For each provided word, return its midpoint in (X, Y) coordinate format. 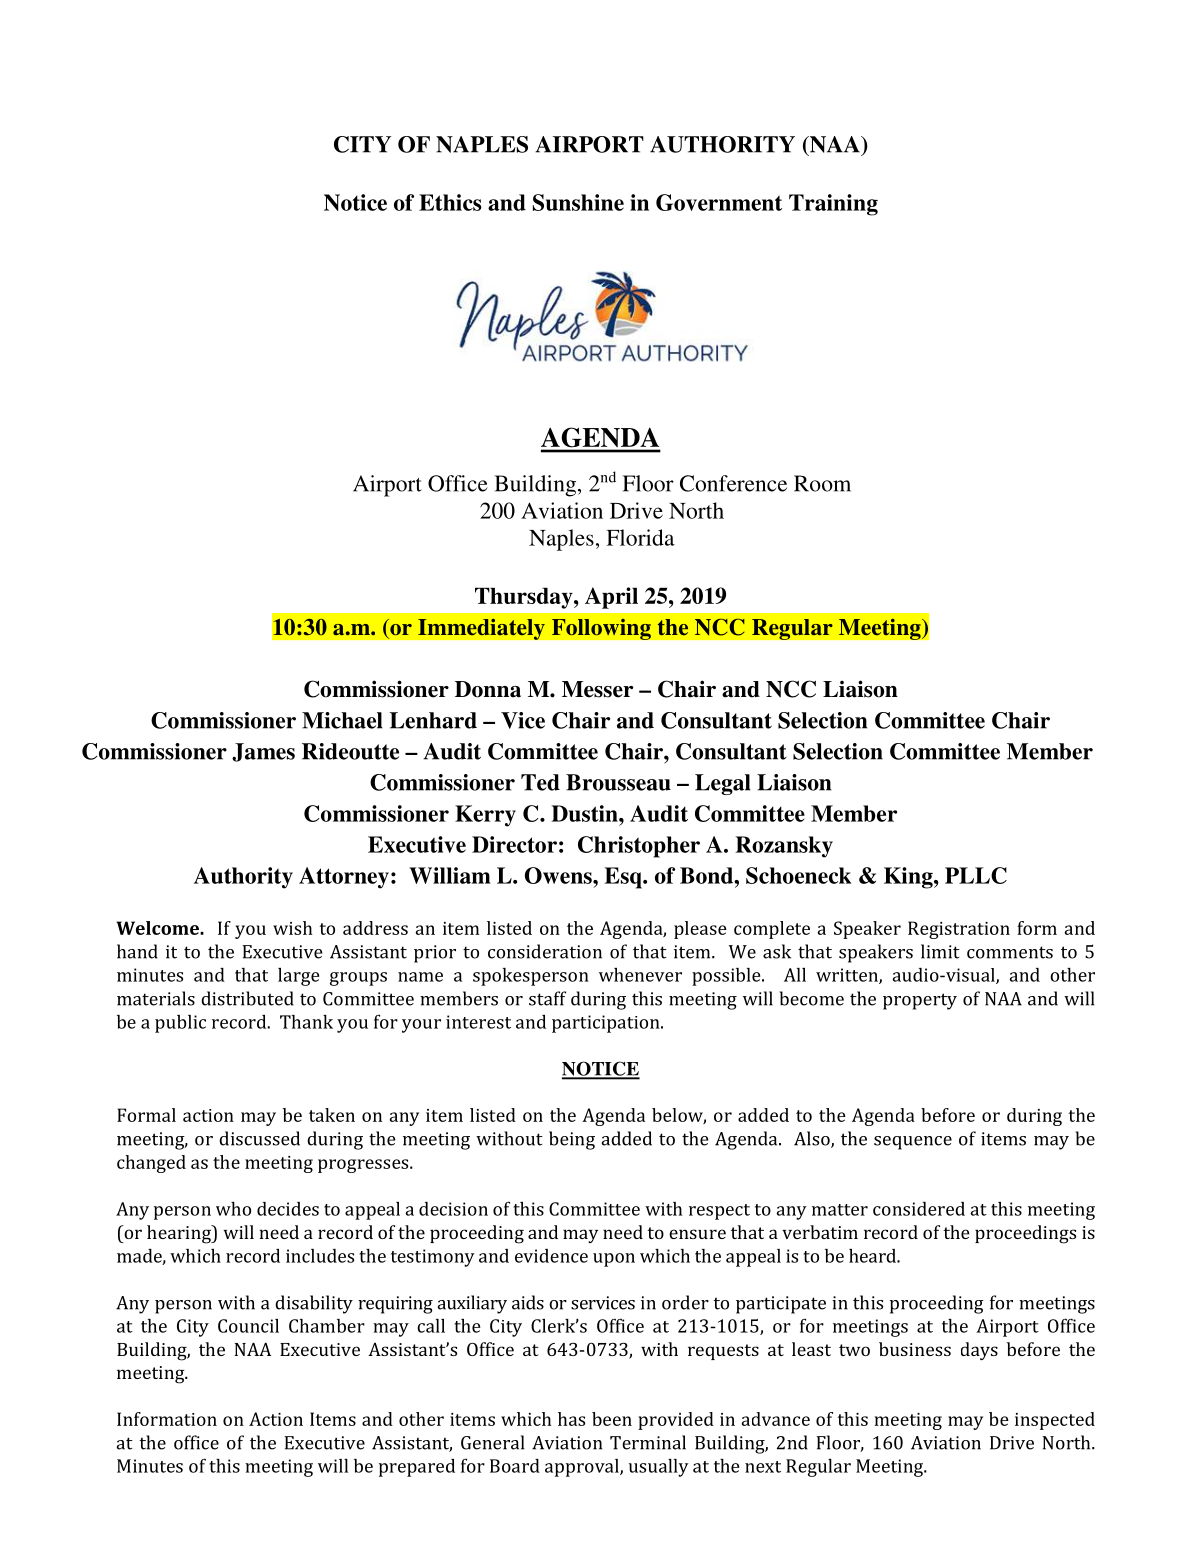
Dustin (585, 813)
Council (248, 1326)
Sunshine (578, 202)
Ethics (450, 202)
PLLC (976, 875)
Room (822, 483)
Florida (640, 537)
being (572, 1140)
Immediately (481, 629)
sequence (913, 1143)
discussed (259, 1138)
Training (833, 205)
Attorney (344, 878)
